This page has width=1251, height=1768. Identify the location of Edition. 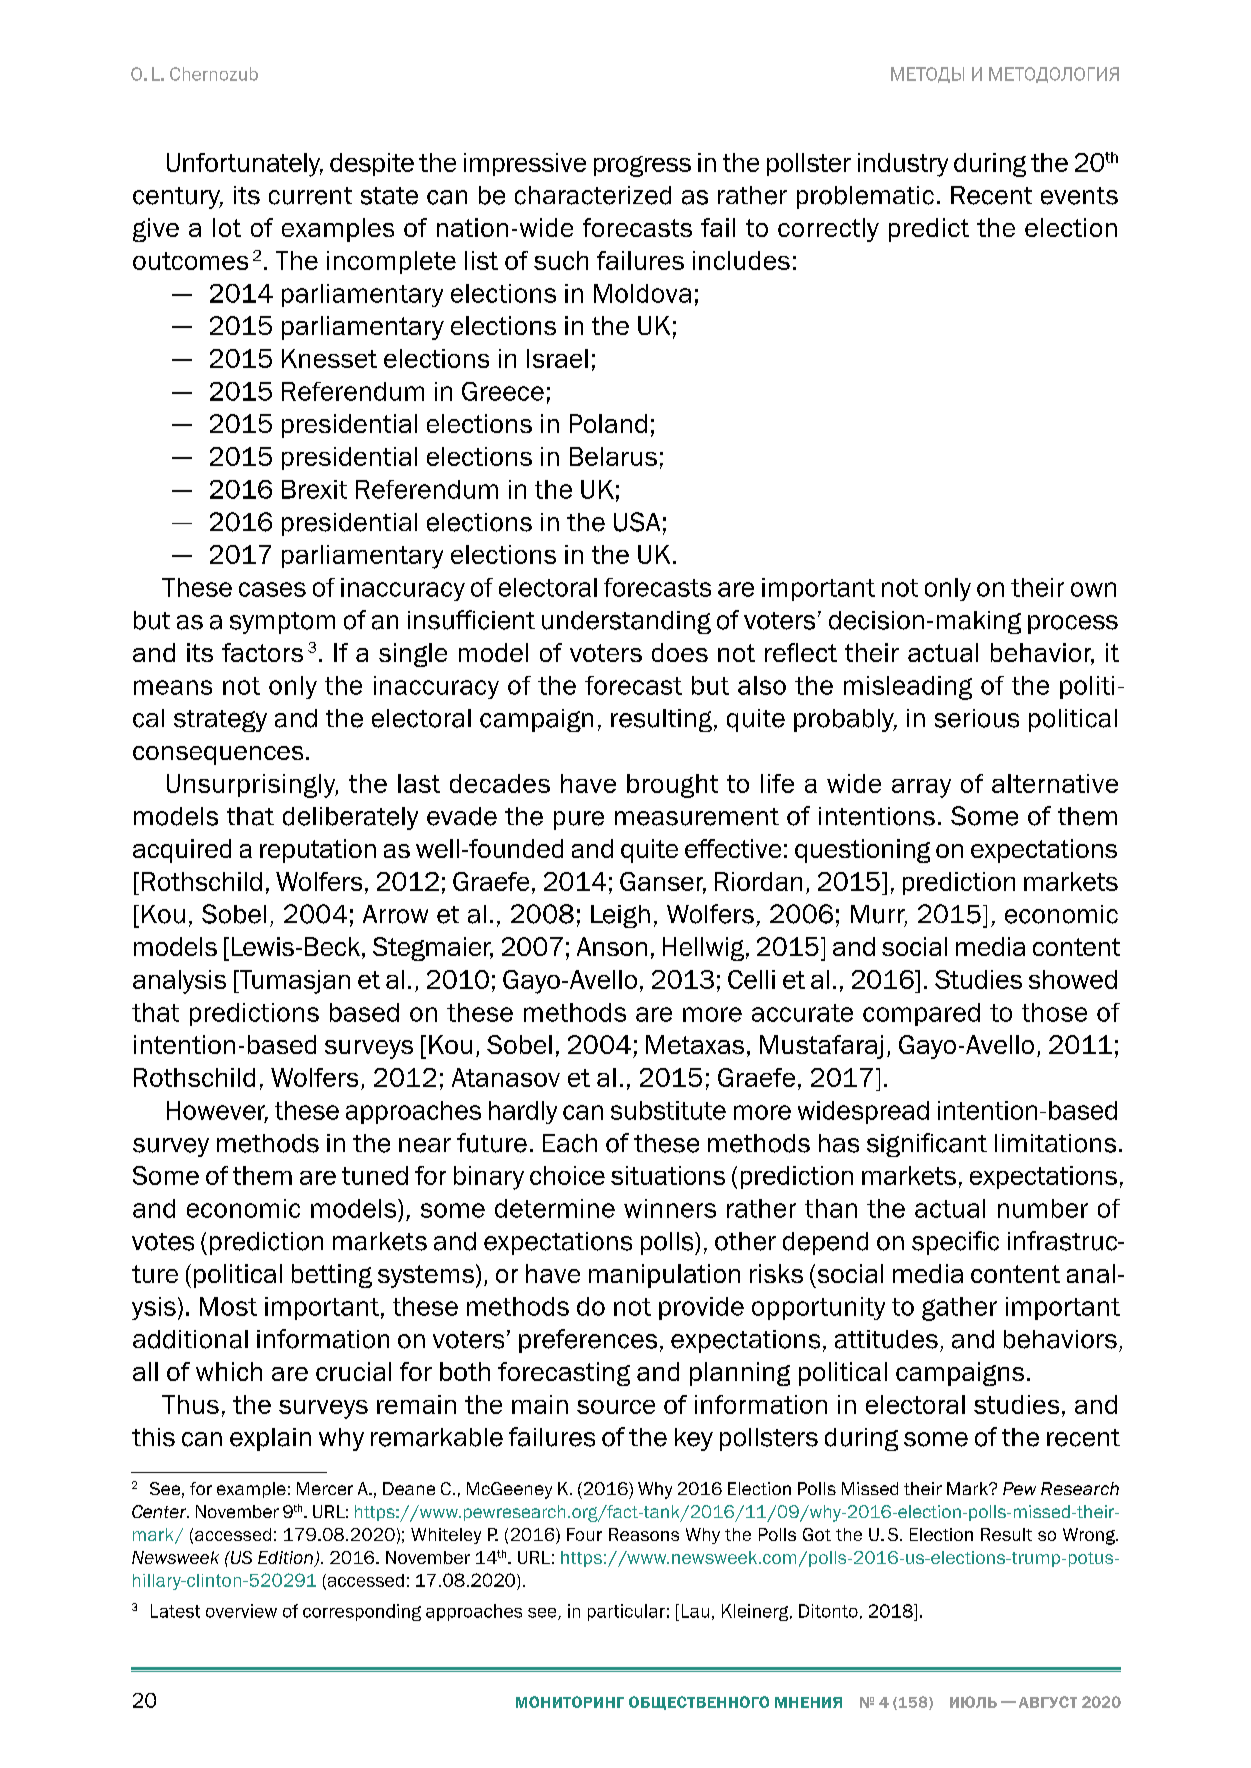
(286, 1559).
